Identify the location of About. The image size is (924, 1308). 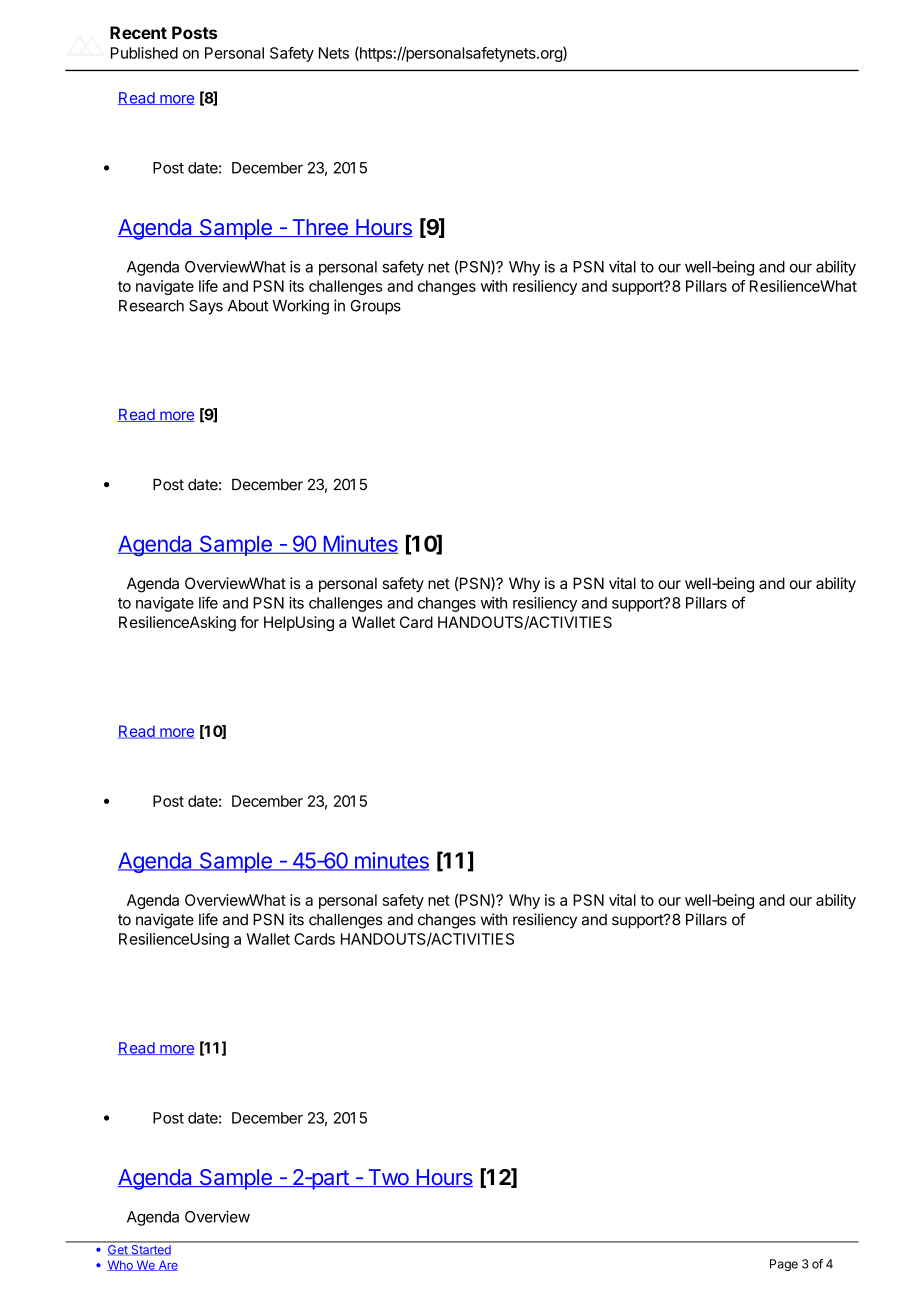
(248, 306).
